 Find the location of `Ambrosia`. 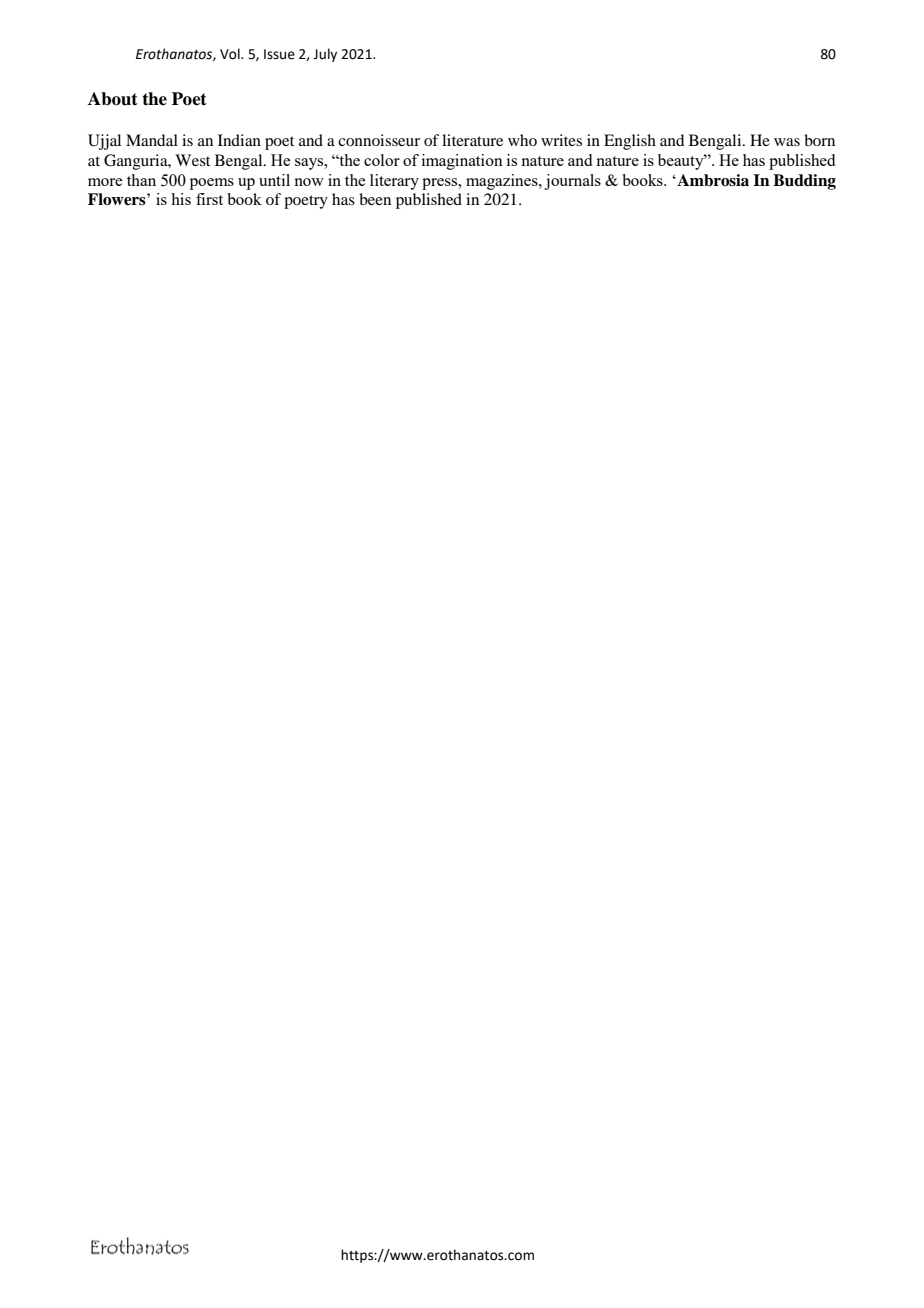

Ambrosia is located at coordinates (712, 180).
